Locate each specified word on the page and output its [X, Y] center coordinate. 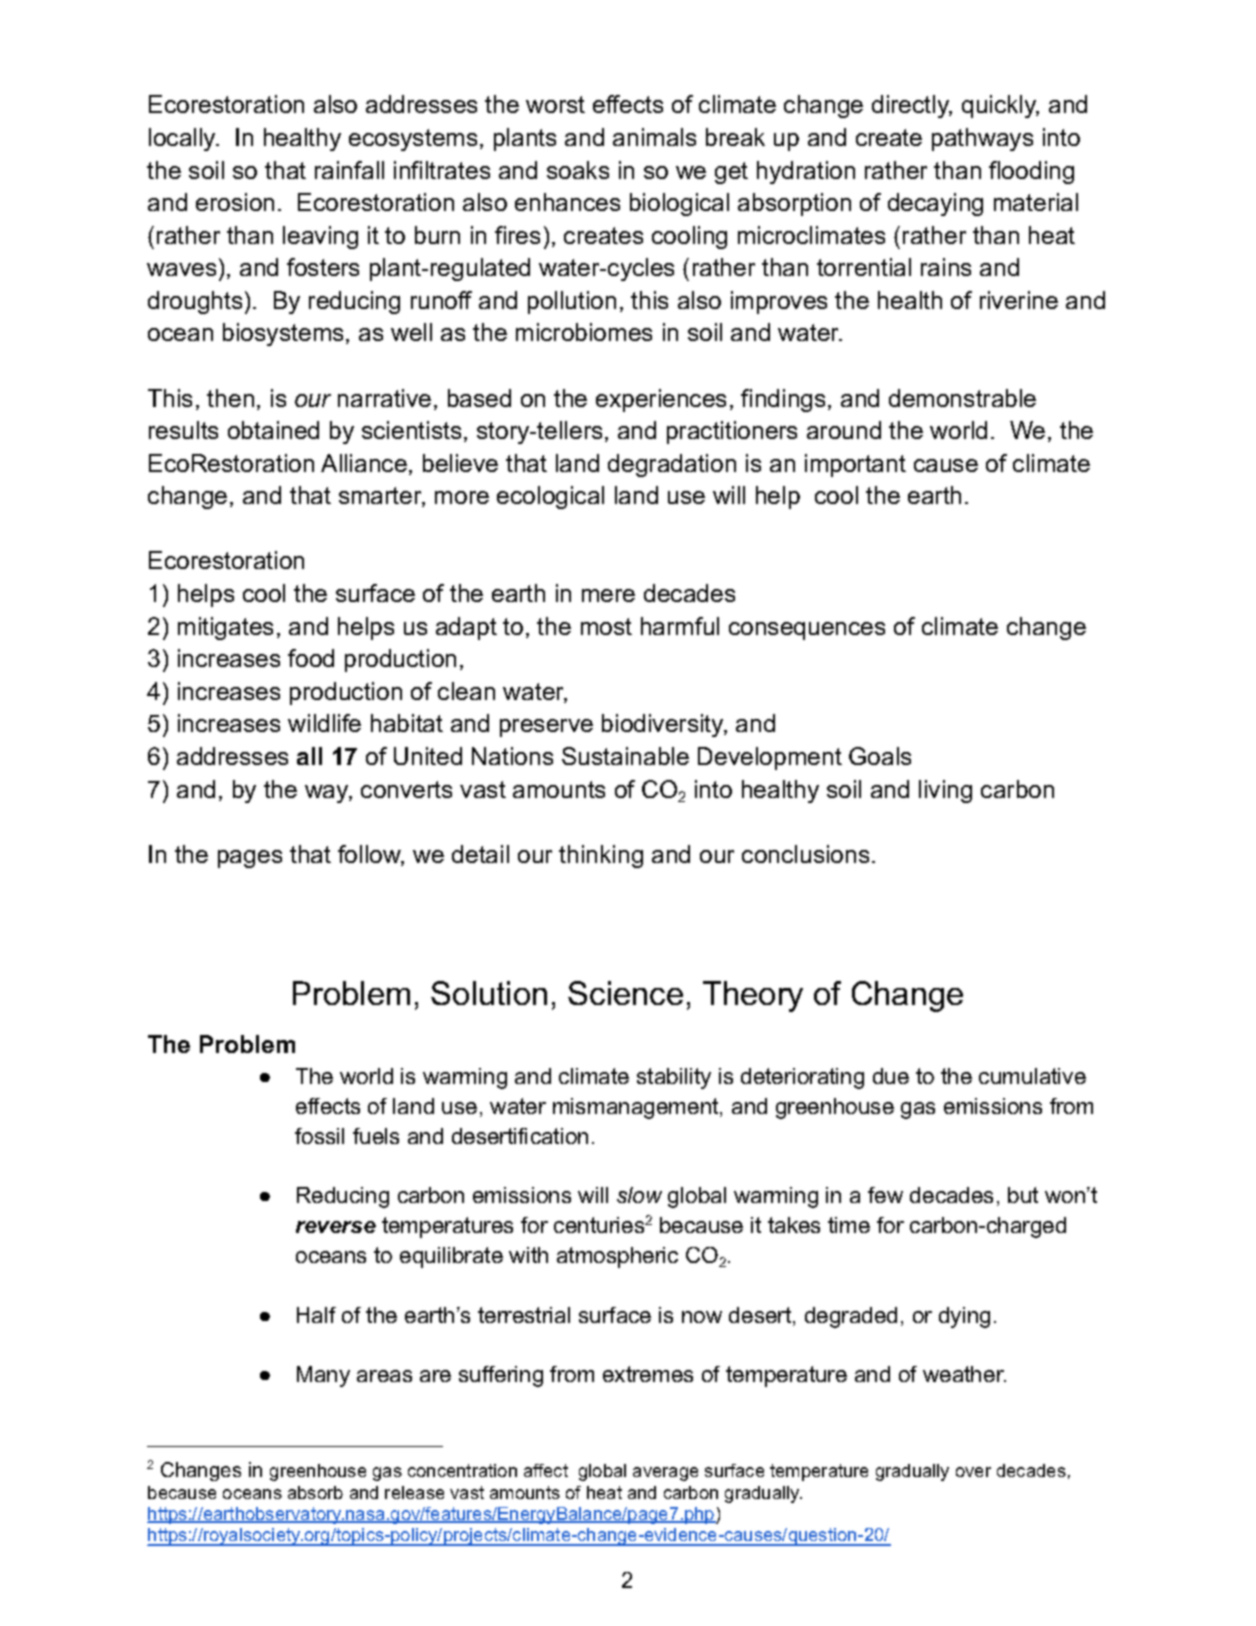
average [665, 1474]
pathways [982, 139]
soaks [578, 170]
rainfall [349, 170]
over [973, 1472]
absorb [315, 1492]
